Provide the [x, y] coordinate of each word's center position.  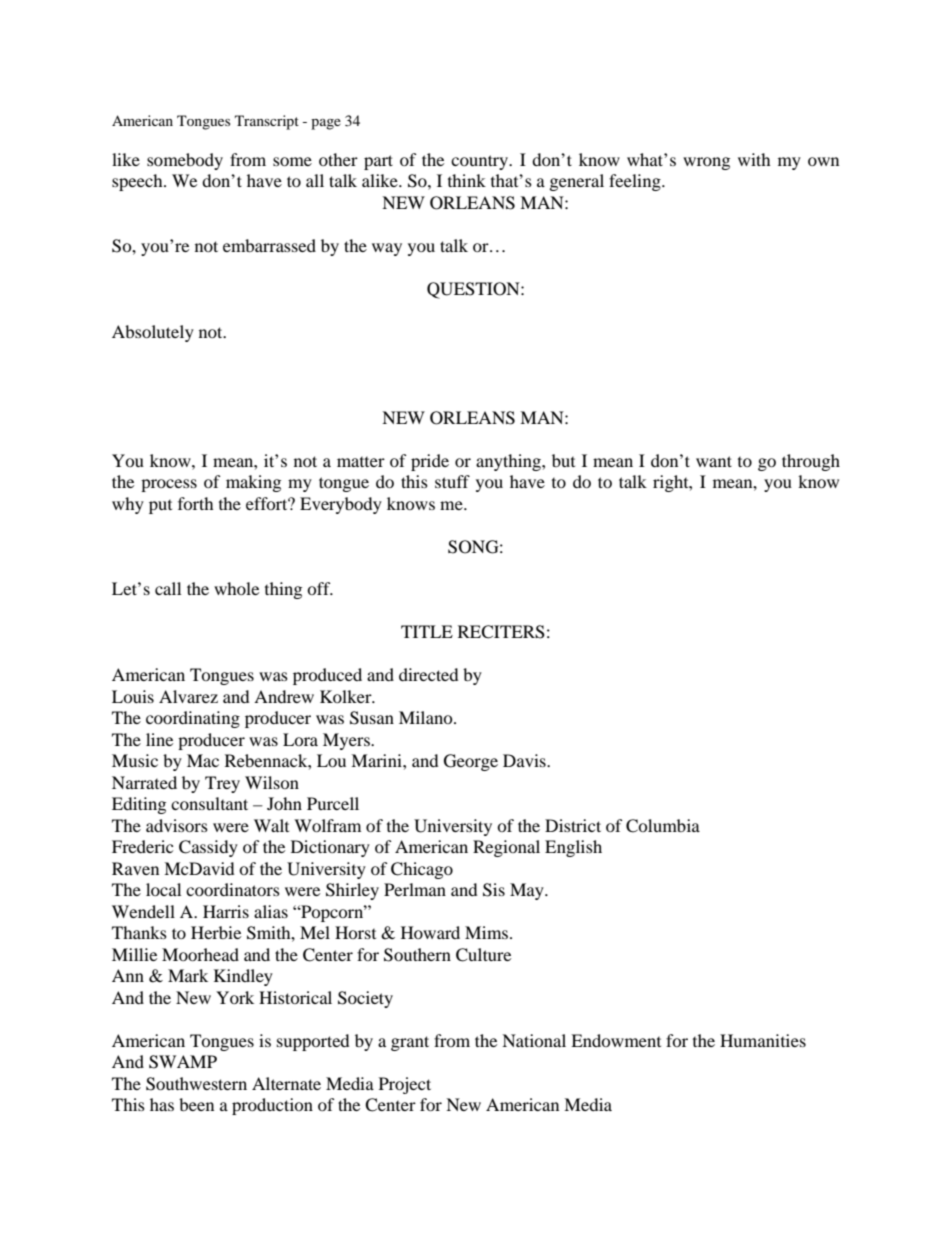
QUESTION [474, 290]
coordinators [233, 889]
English [573, 848]
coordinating [193, 719]
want [714, 461]
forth [196, 503]
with [754, 159]
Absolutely [153, 333]
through [811, 462]
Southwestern [196, 1084]
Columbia [663, 826]
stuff [452, 481]
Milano [427, 717]
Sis [494, 890]
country [480, 162]
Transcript [267, 122]
